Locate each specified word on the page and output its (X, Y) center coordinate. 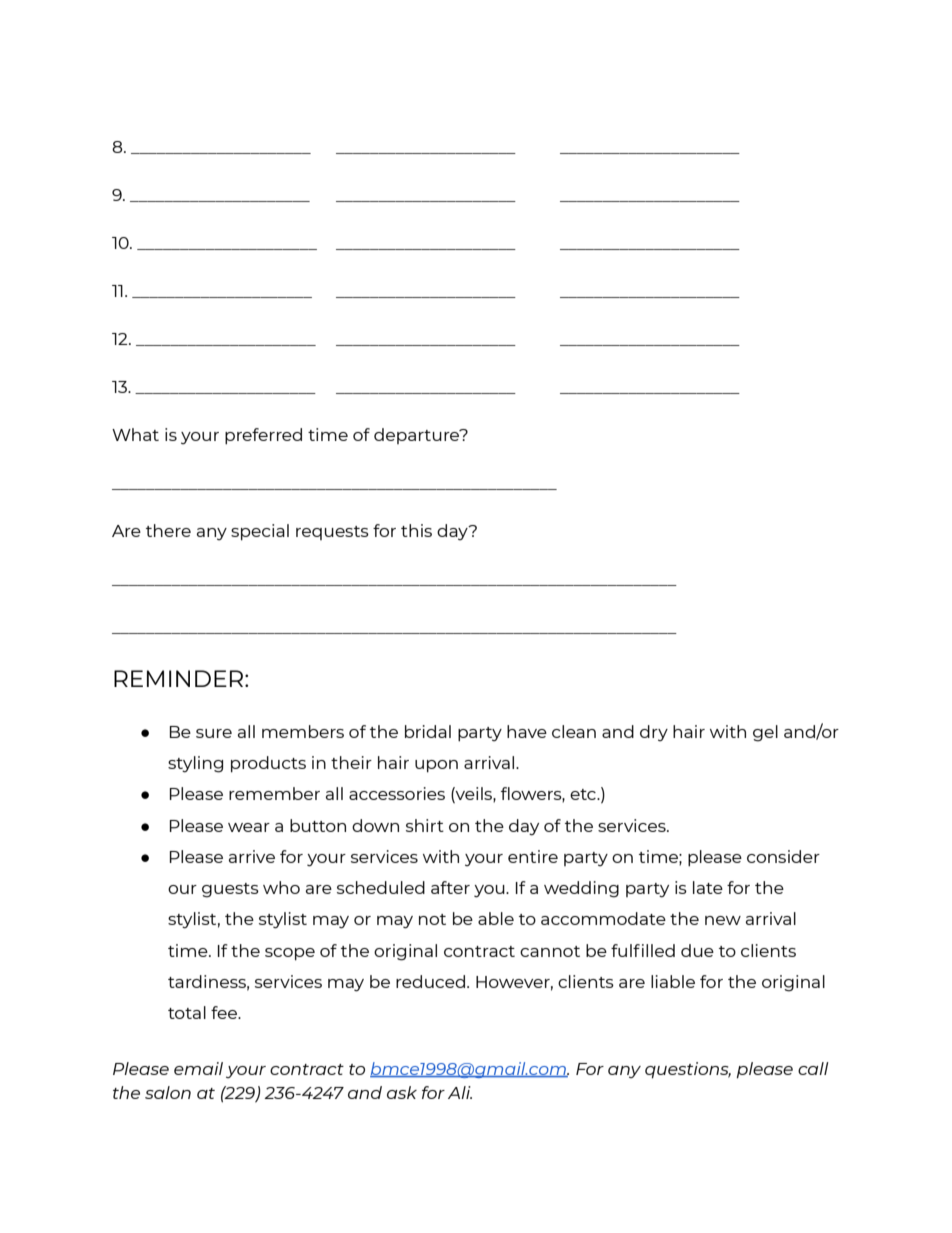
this (416, 530)
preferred (263, 436)
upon (436, 766)
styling (195, 764)
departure (418, 436)
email (198, 1068)
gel (765, 733)
